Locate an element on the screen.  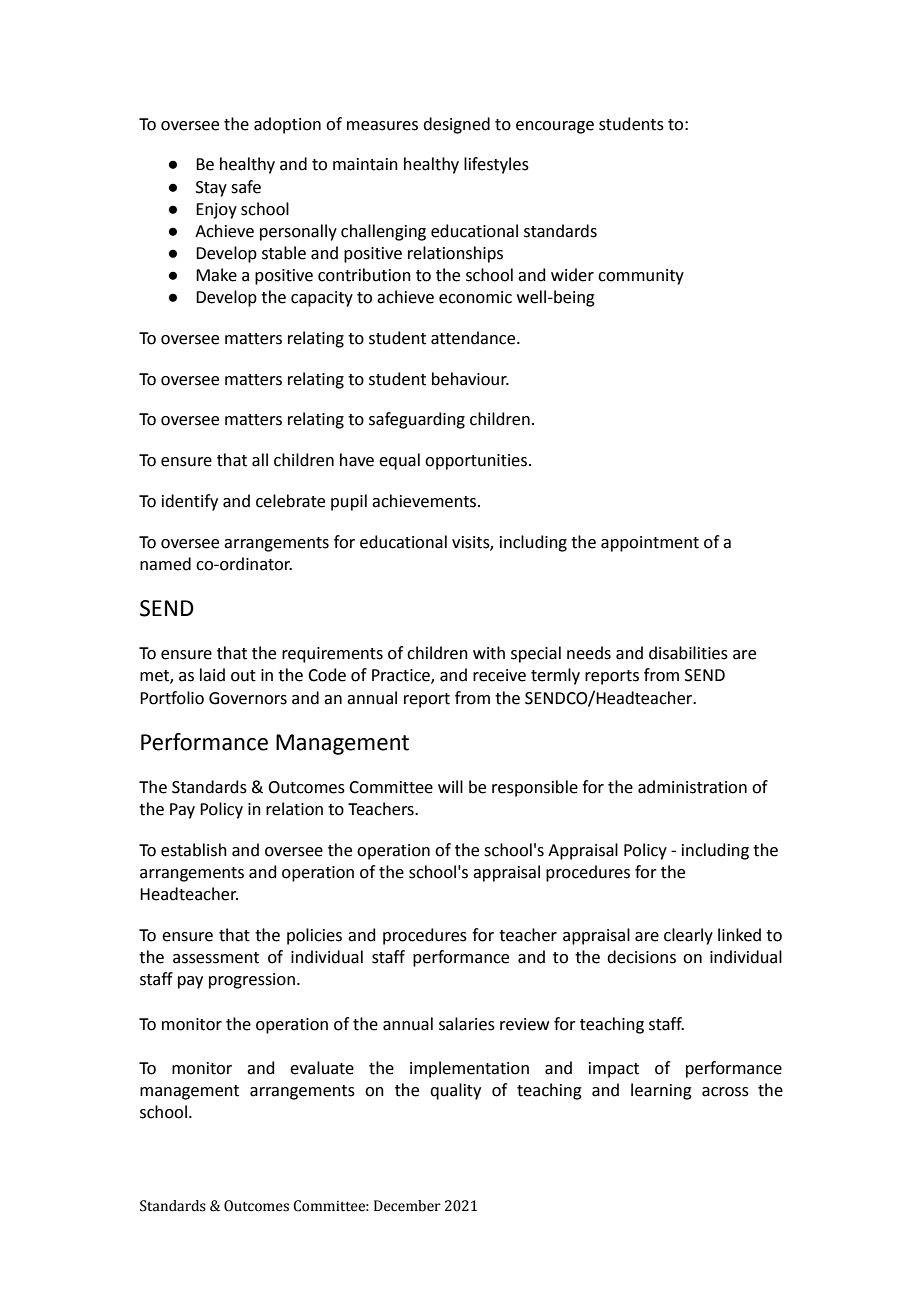
designed is located at coordinates (456, 125).
